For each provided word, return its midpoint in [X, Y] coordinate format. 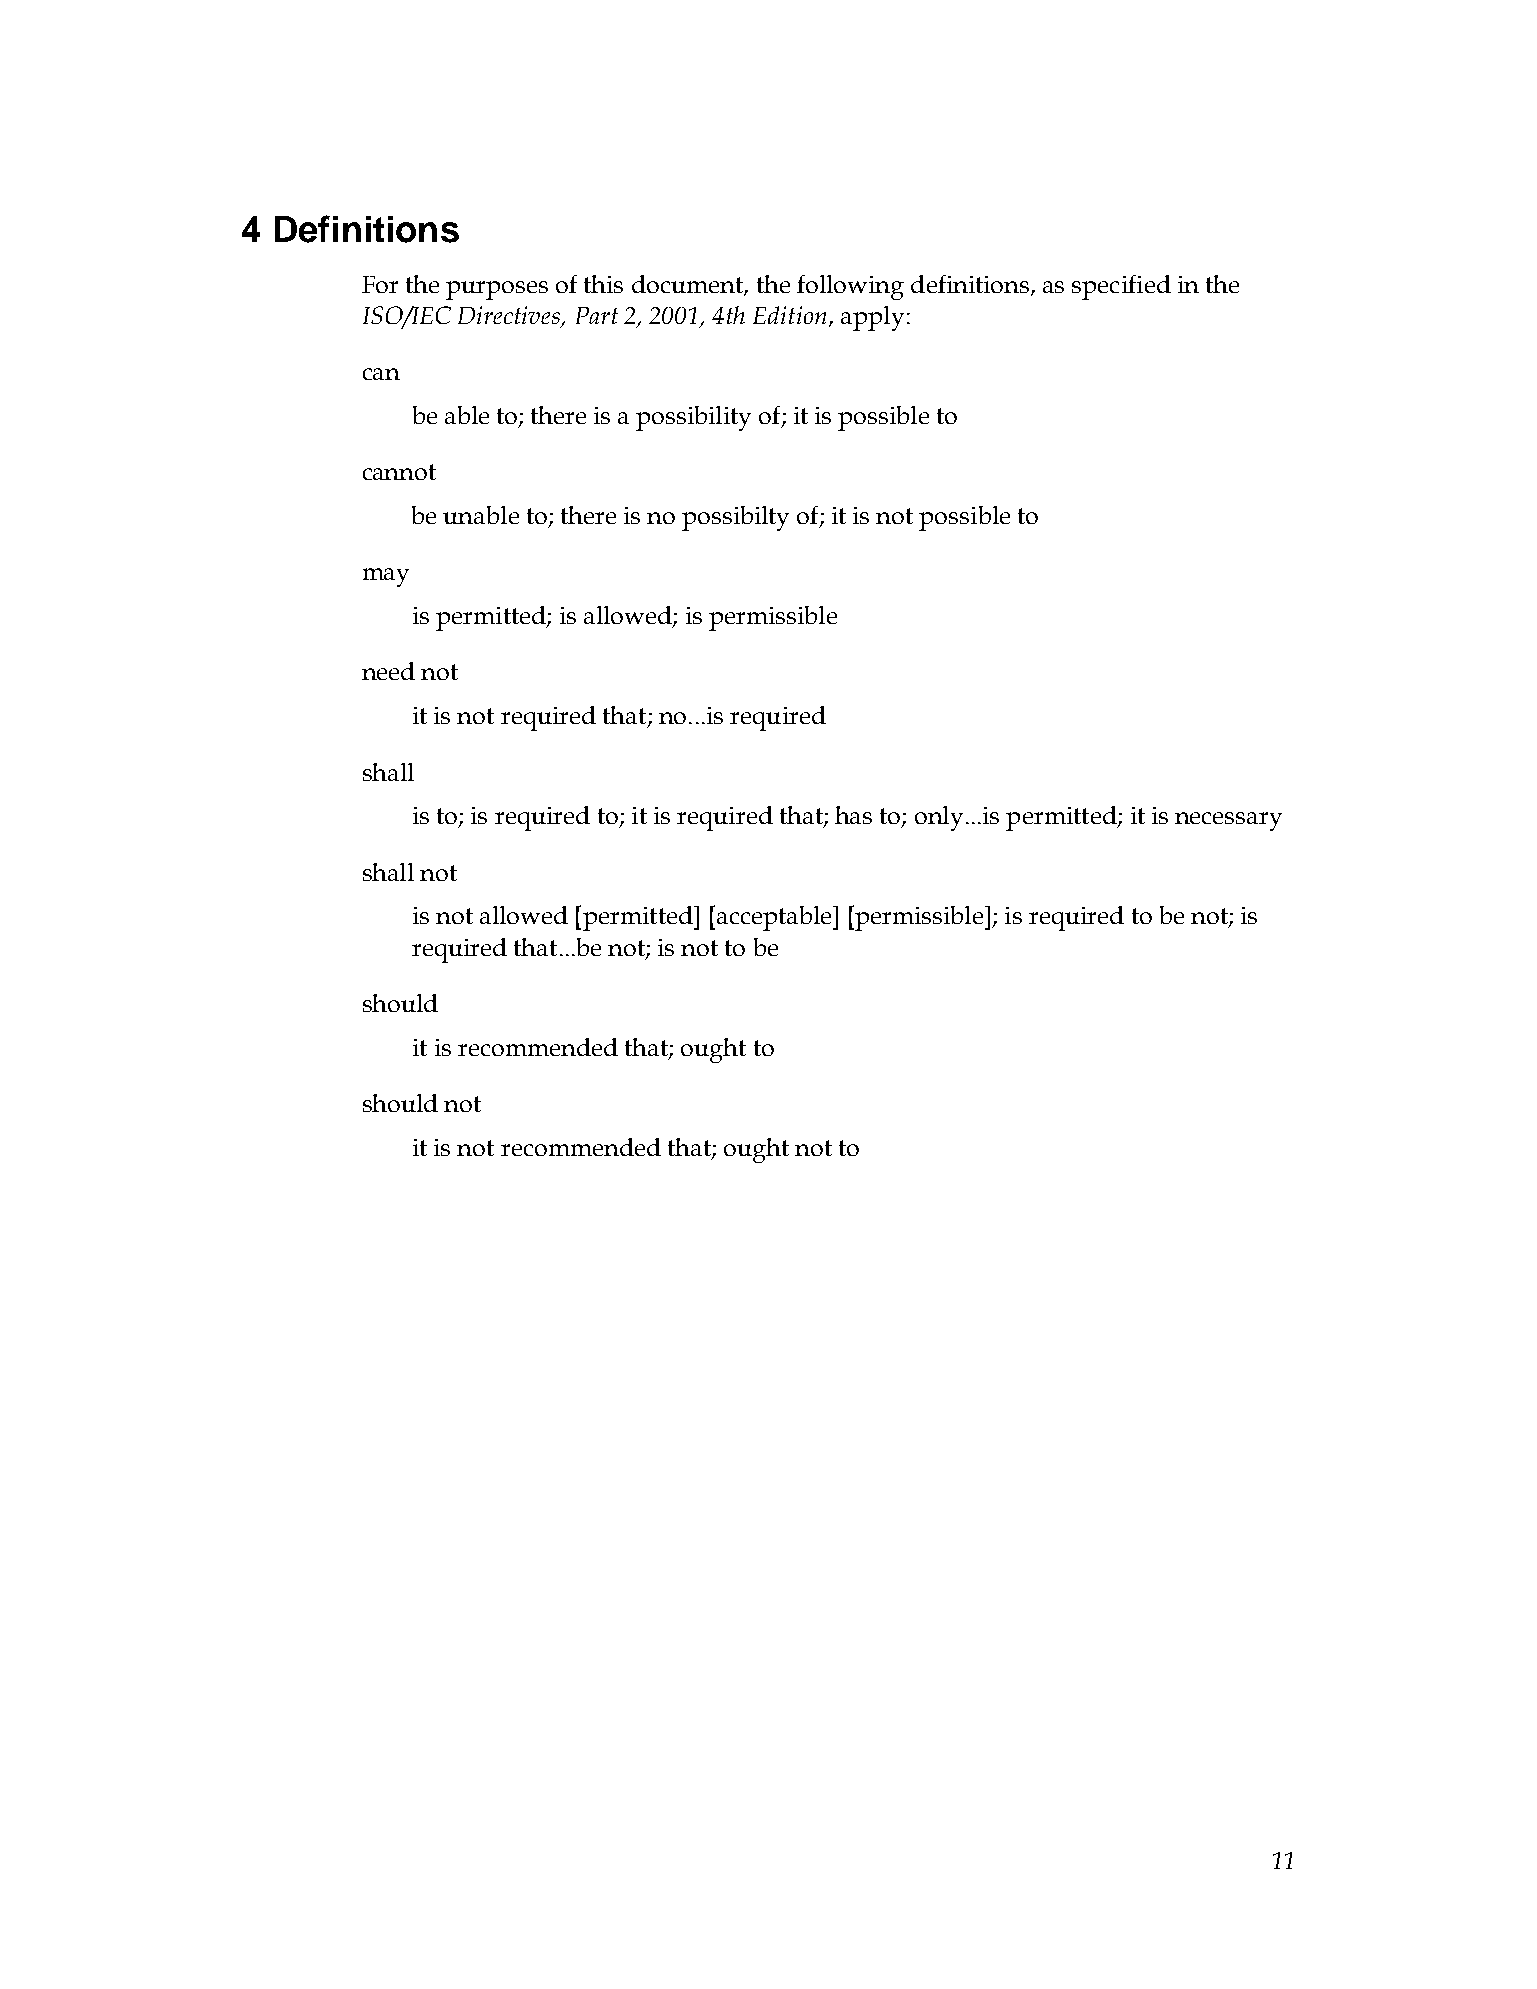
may [386, 577]
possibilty [735, 518]
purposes [497, 290]
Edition [789, 315]
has [853, 815]
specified [1121, 287]
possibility [693, 418]
